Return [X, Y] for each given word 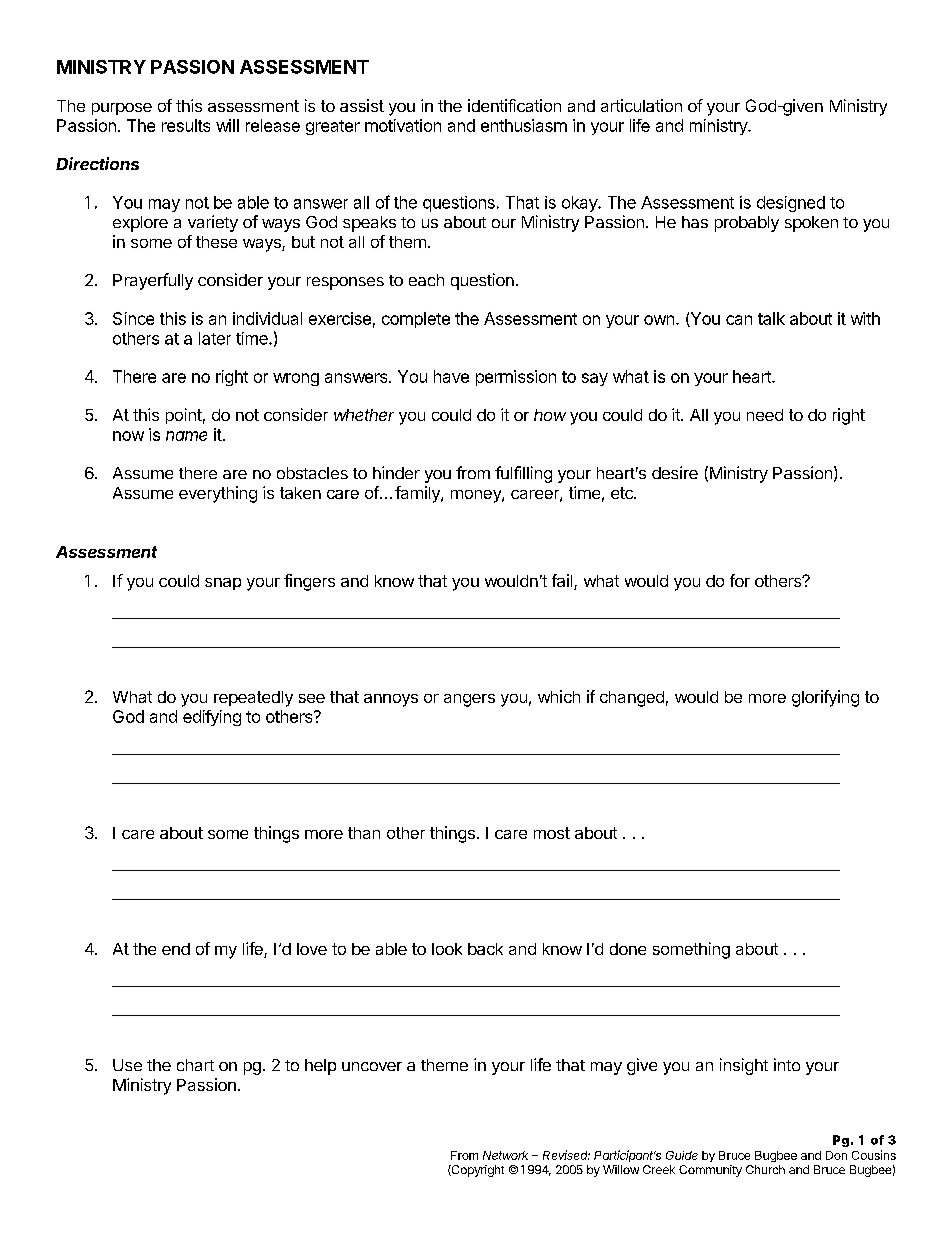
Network [505, 1155]
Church [765, 1169]
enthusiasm [524, 125]
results [186, 125]
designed [791, 204]
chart [195, 1065]
